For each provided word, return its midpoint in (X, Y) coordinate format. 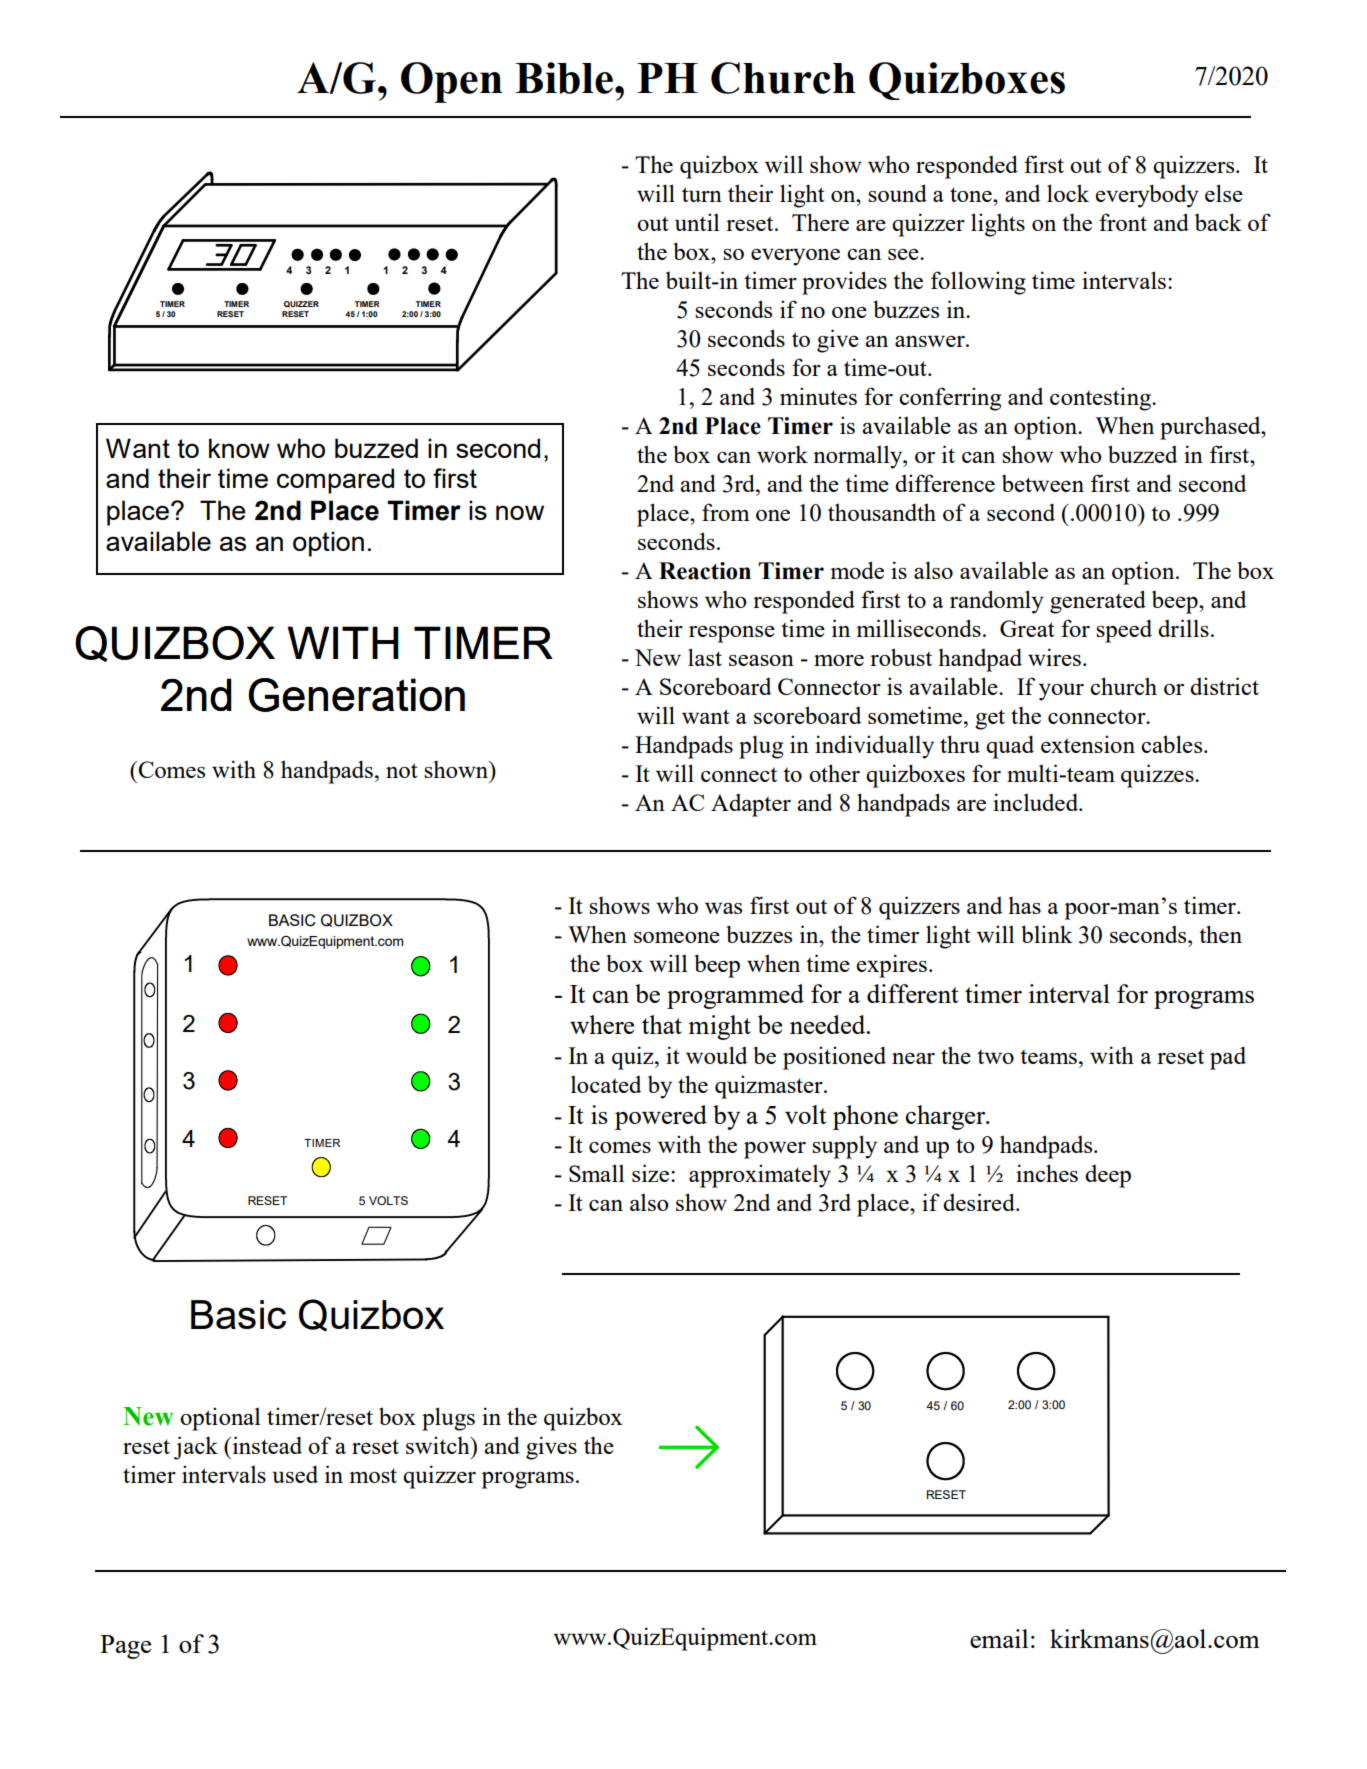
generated (1098, 602)
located (606, 1084)
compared (335, 481)
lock (1068, 193)
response (732, 634)
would (716, 1055)
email (999, 1638)
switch (439, 1445)
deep (1108, 1176)
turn (702, 194)
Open (452, 82)
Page (125, 1647)
